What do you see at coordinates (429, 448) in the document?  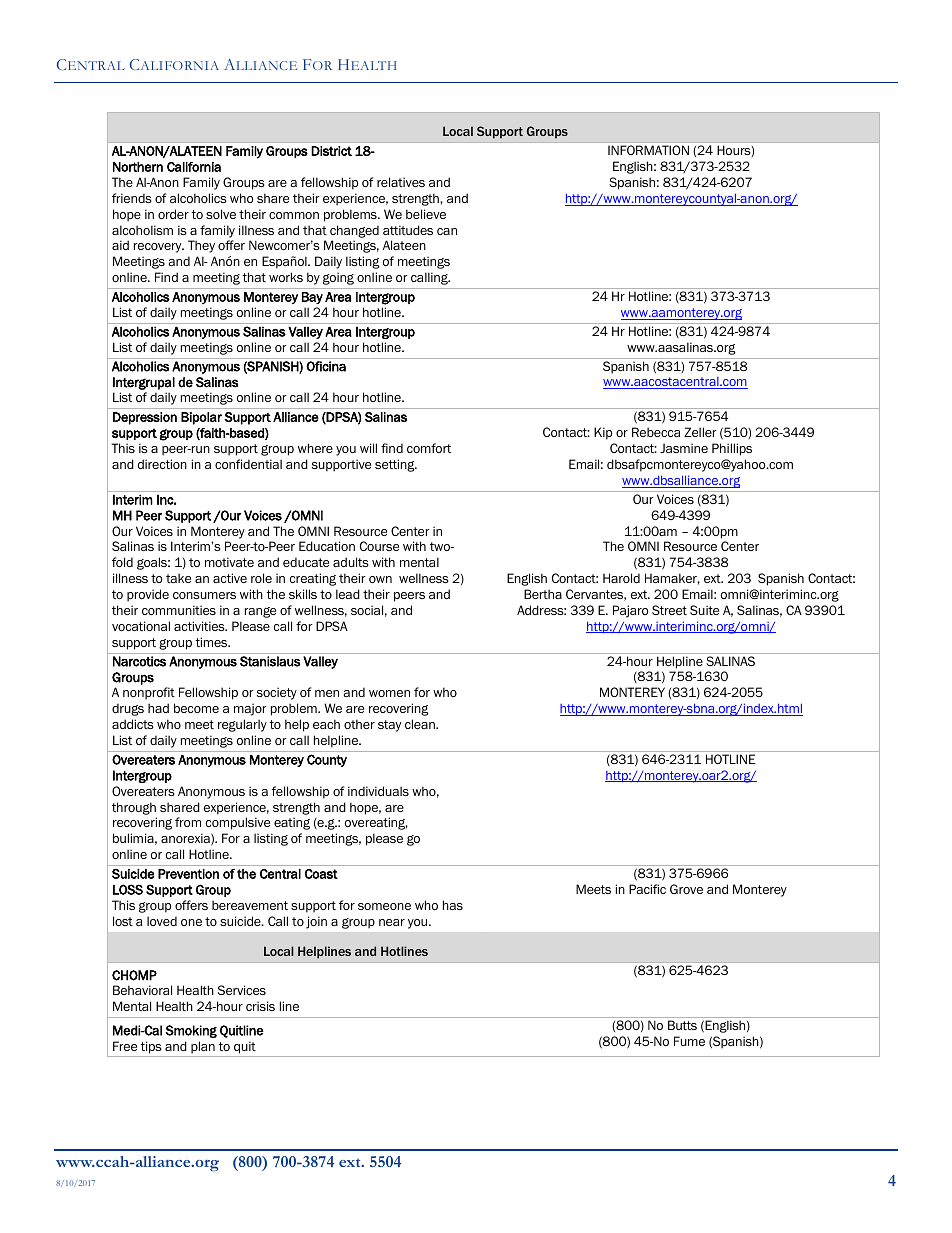 I see `comfort` at bounding box center [429, 448].
